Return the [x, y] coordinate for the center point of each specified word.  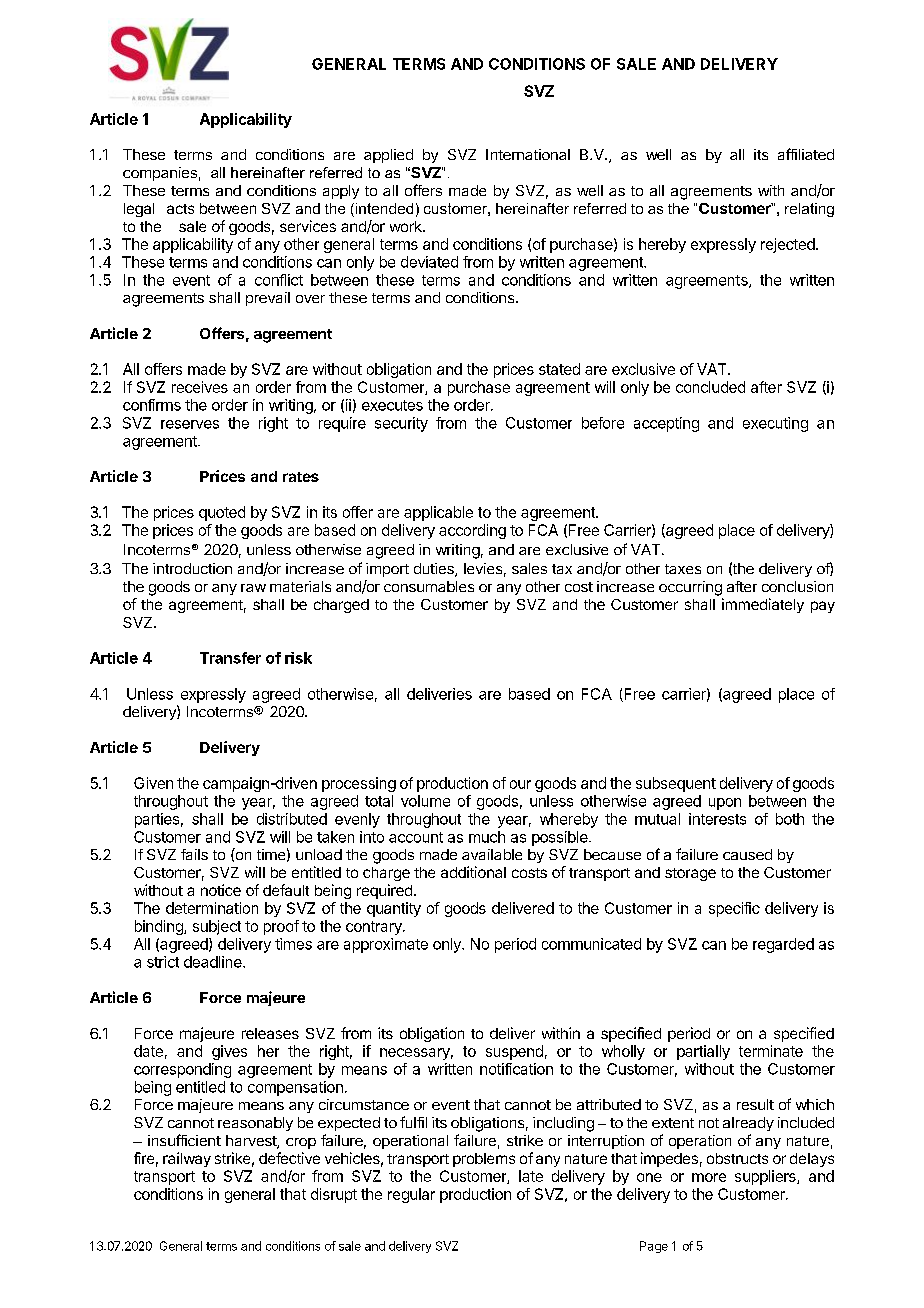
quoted [222, 513]
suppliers [766, 1177]
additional [473, 872]
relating [809, 210]
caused [747, 854]
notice [221, 890]
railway [187, 1159]
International [528, 154]
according [472, 531]
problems [484, 1160]
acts [180, 209]
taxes [683, 569]
